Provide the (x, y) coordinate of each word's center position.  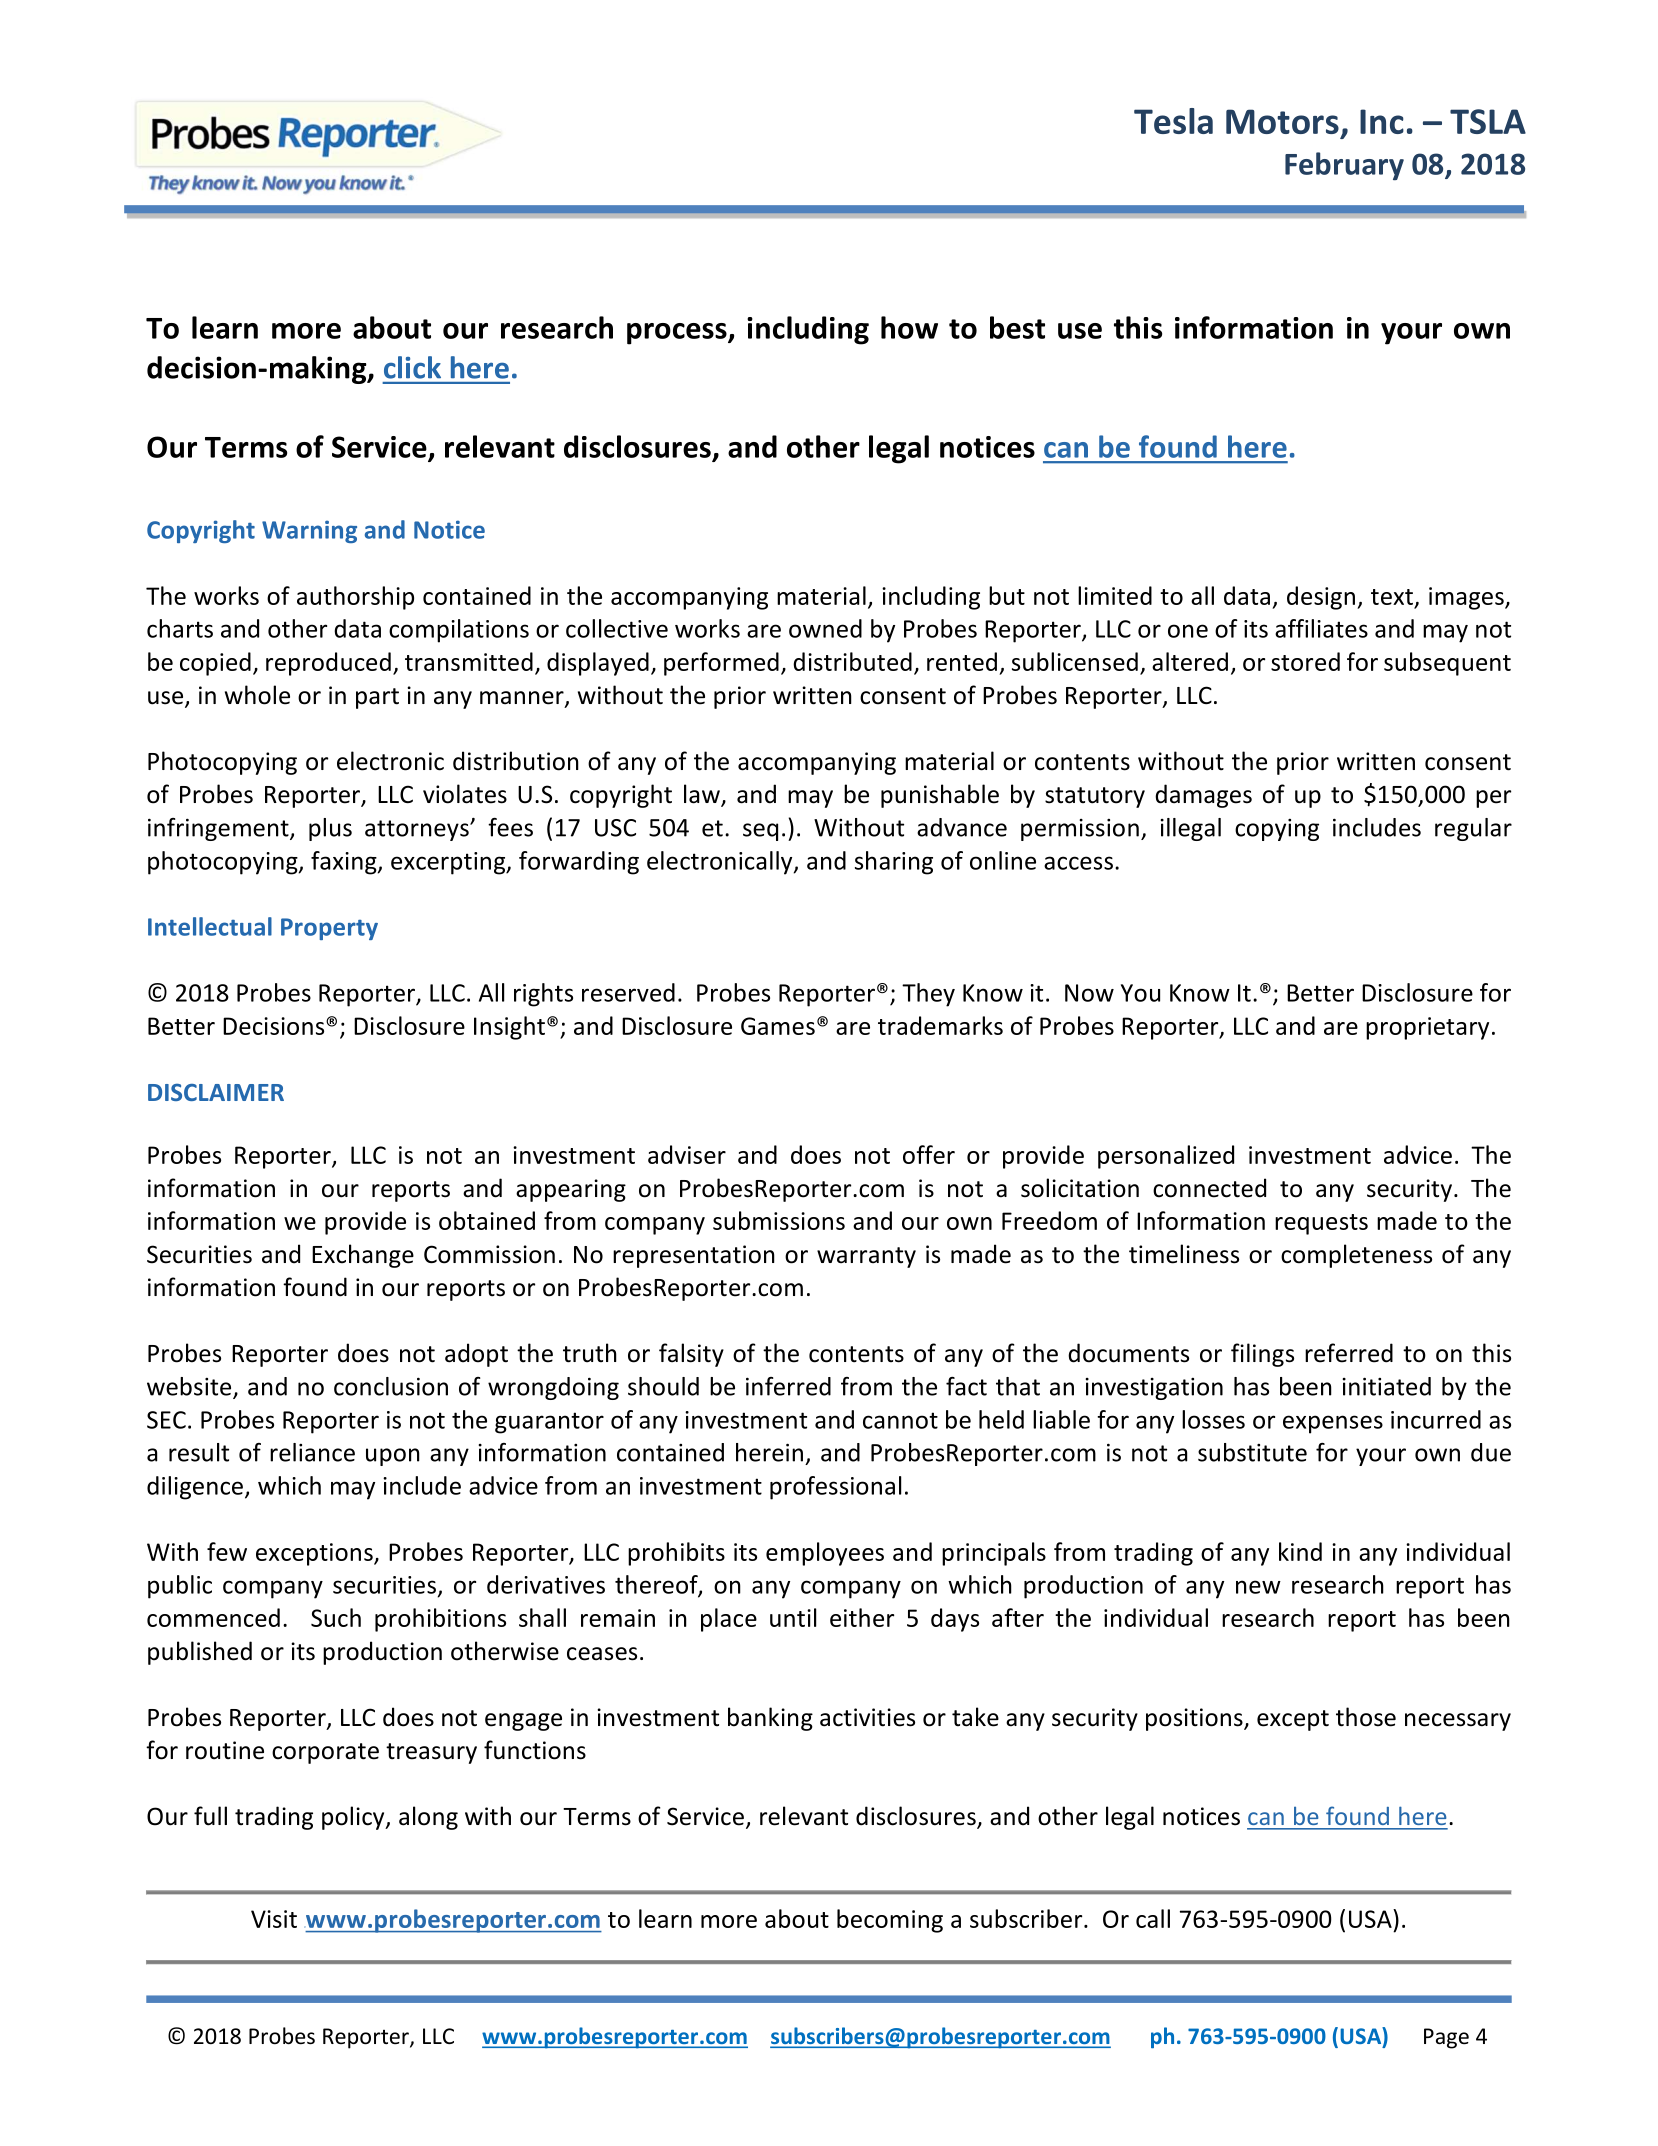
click (412, 367)
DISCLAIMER (216, 1092)
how (909, 327)
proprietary (1427, 1028)
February (1344, 166)
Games (778, 1026)
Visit (274, 1919)
